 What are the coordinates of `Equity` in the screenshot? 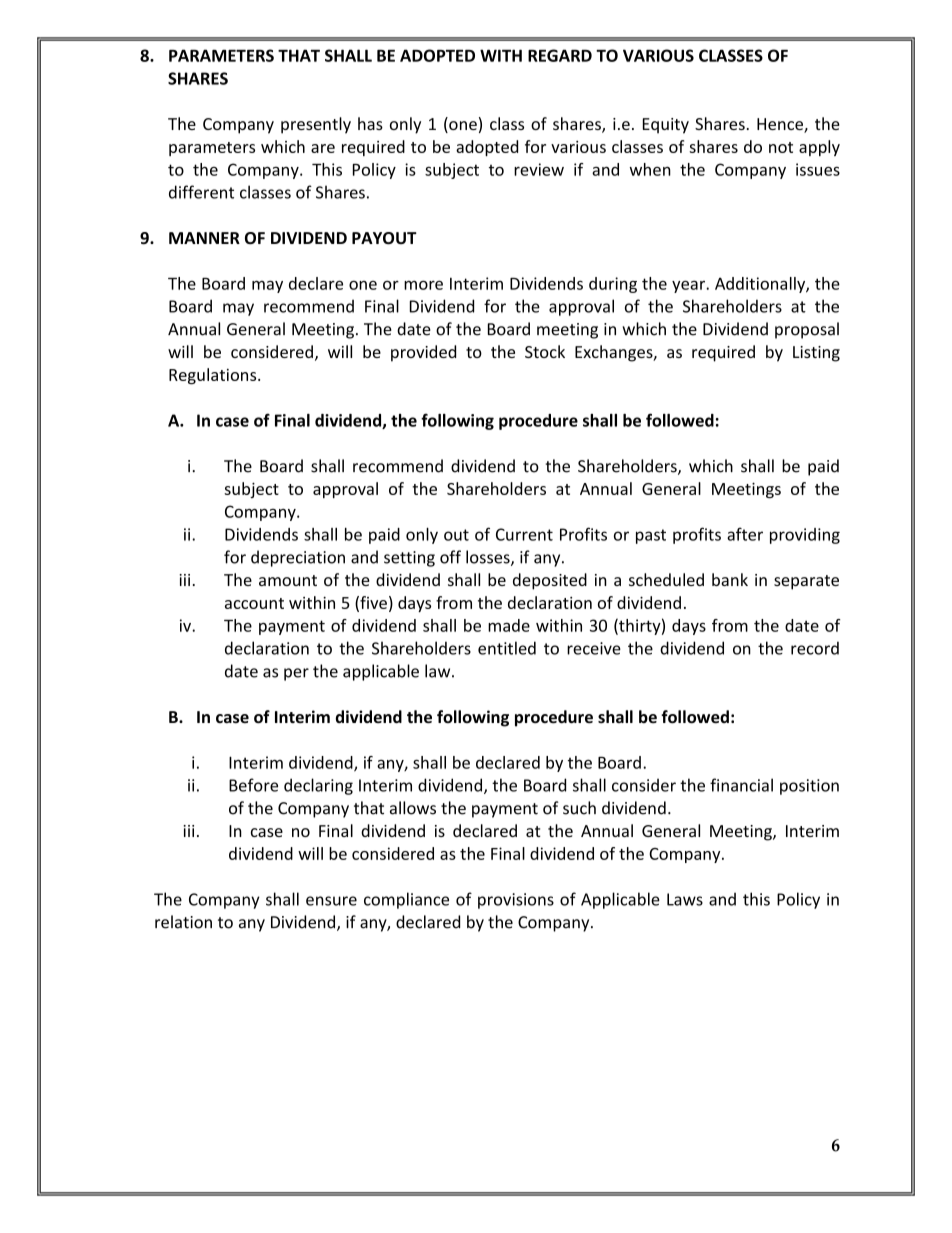 It's located at (666, 126).
